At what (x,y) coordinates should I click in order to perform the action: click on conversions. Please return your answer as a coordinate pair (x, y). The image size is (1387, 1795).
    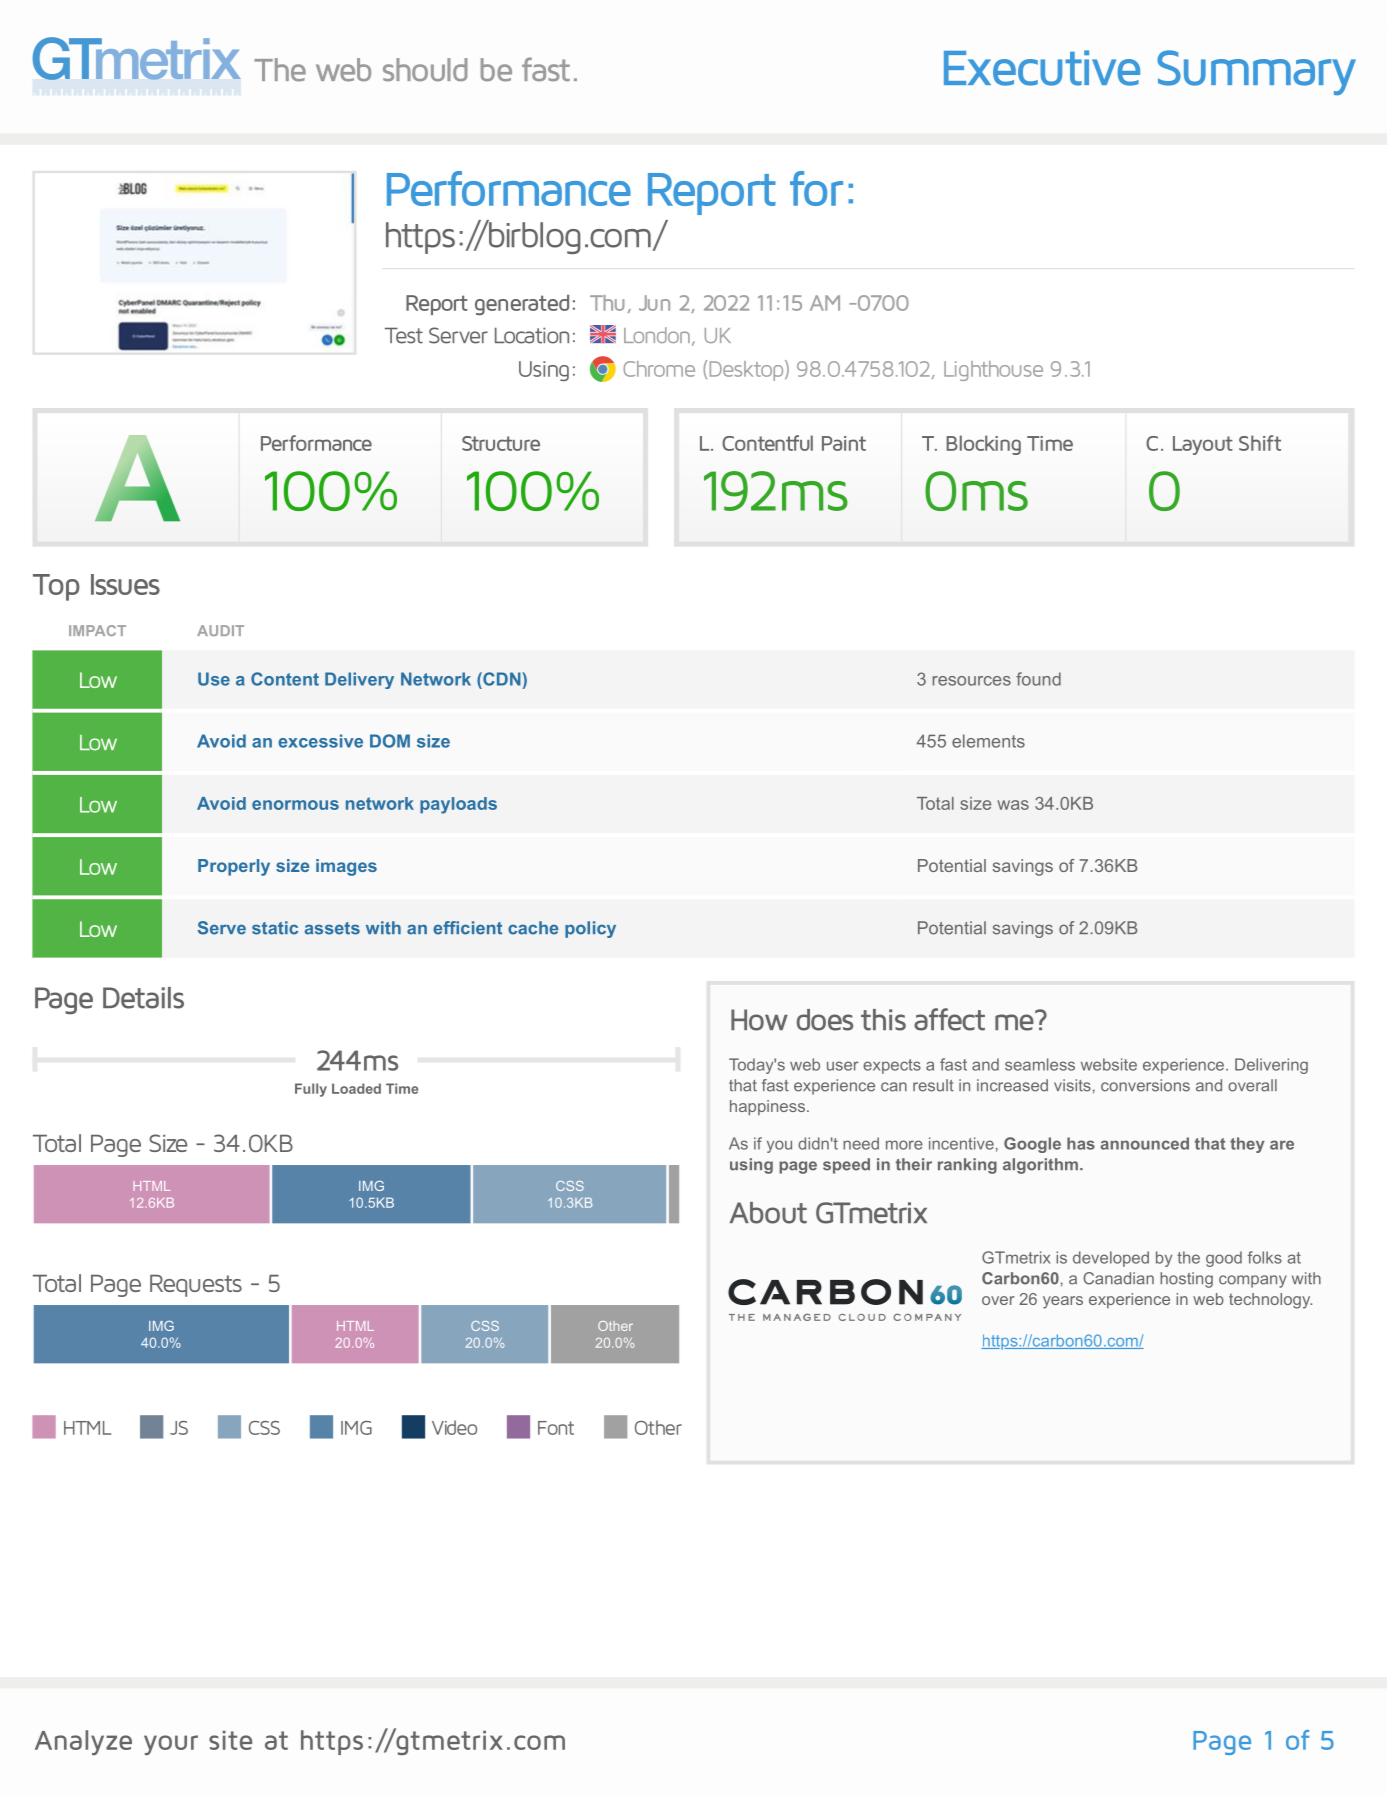
    Looking at the image, I should click on (1145, 1085).
